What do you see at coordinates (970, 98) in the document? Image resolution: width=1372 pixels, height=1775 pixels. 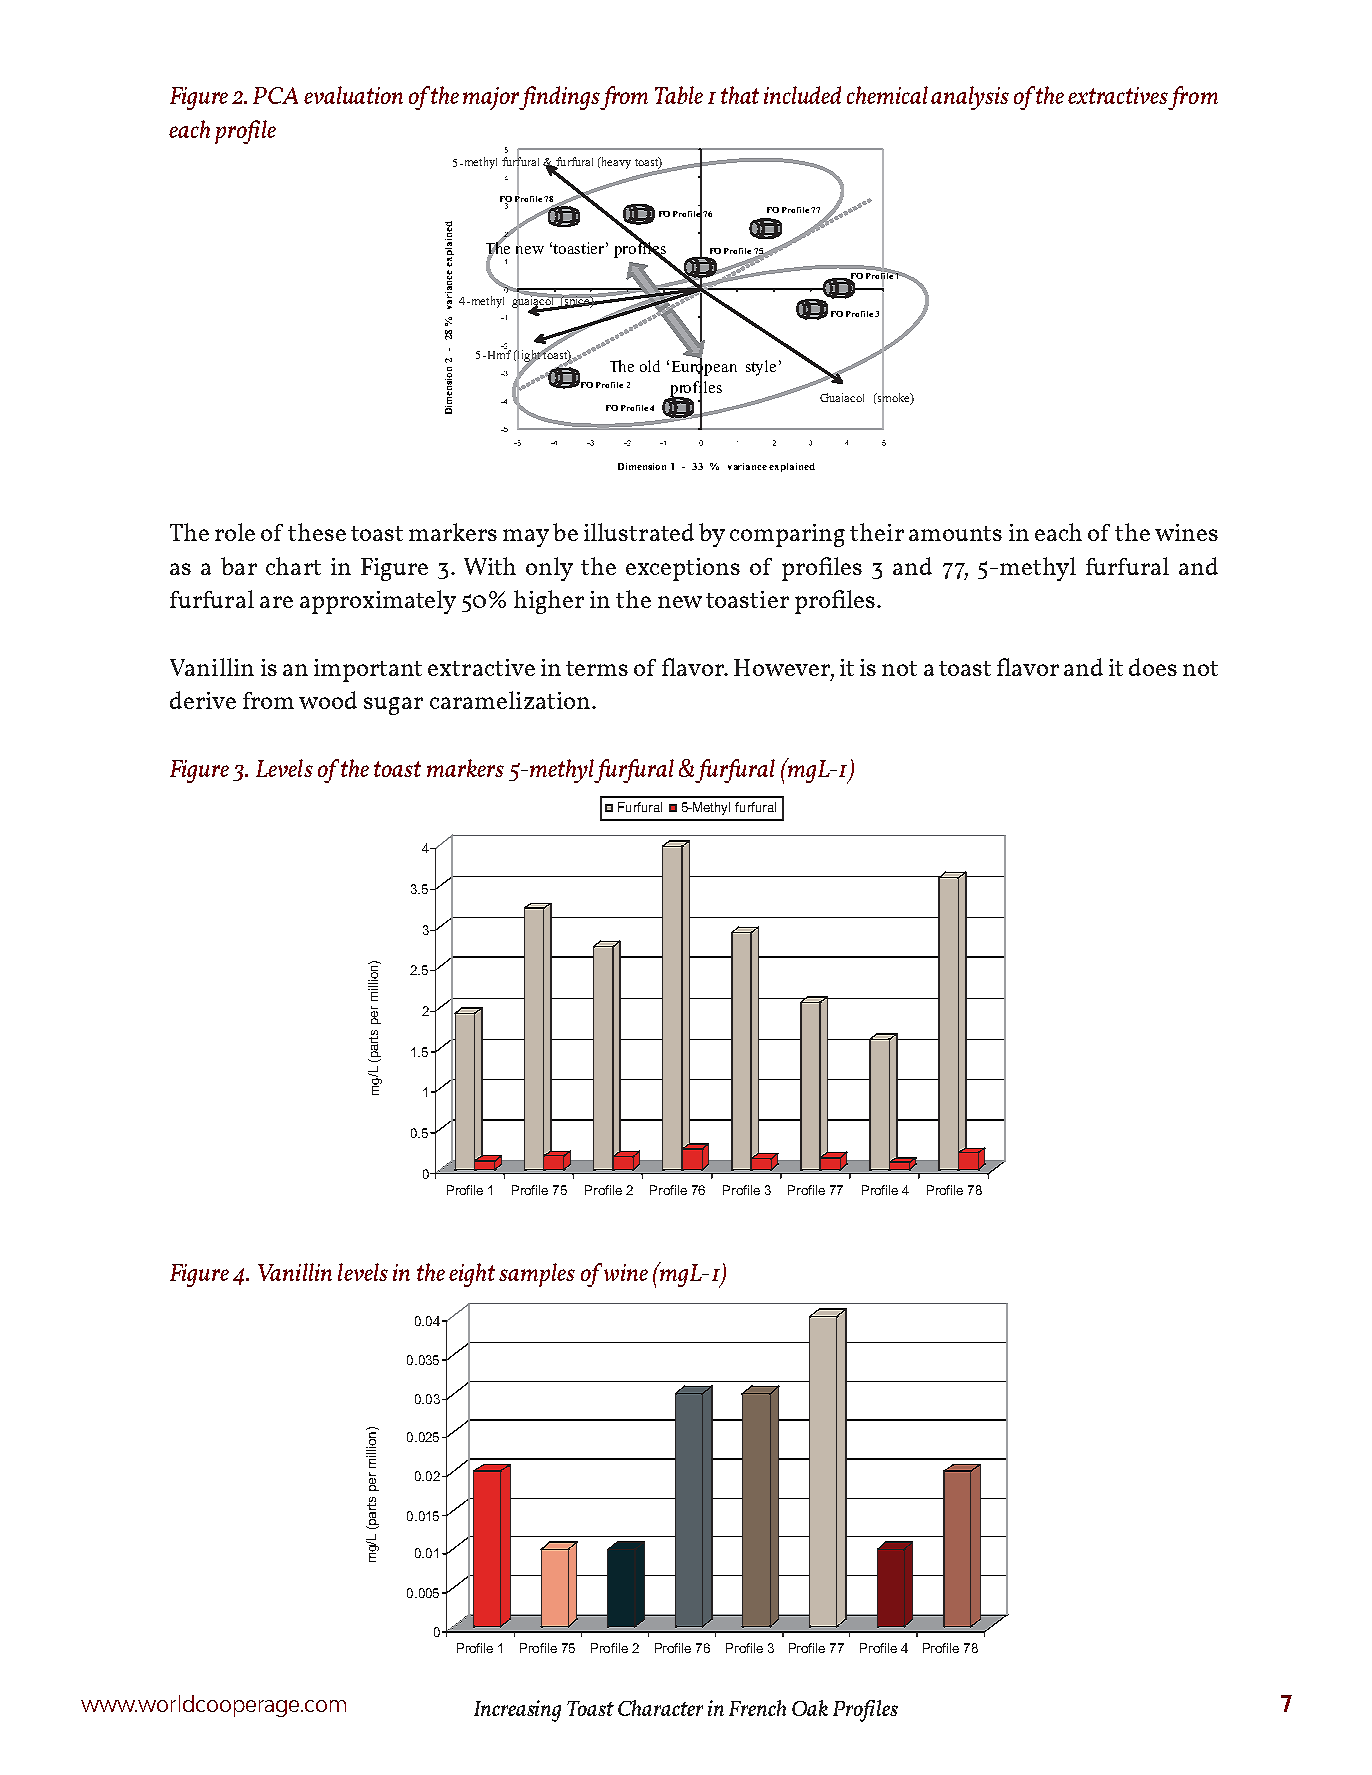 I see `analysis` at bounding box center [970, 98].
